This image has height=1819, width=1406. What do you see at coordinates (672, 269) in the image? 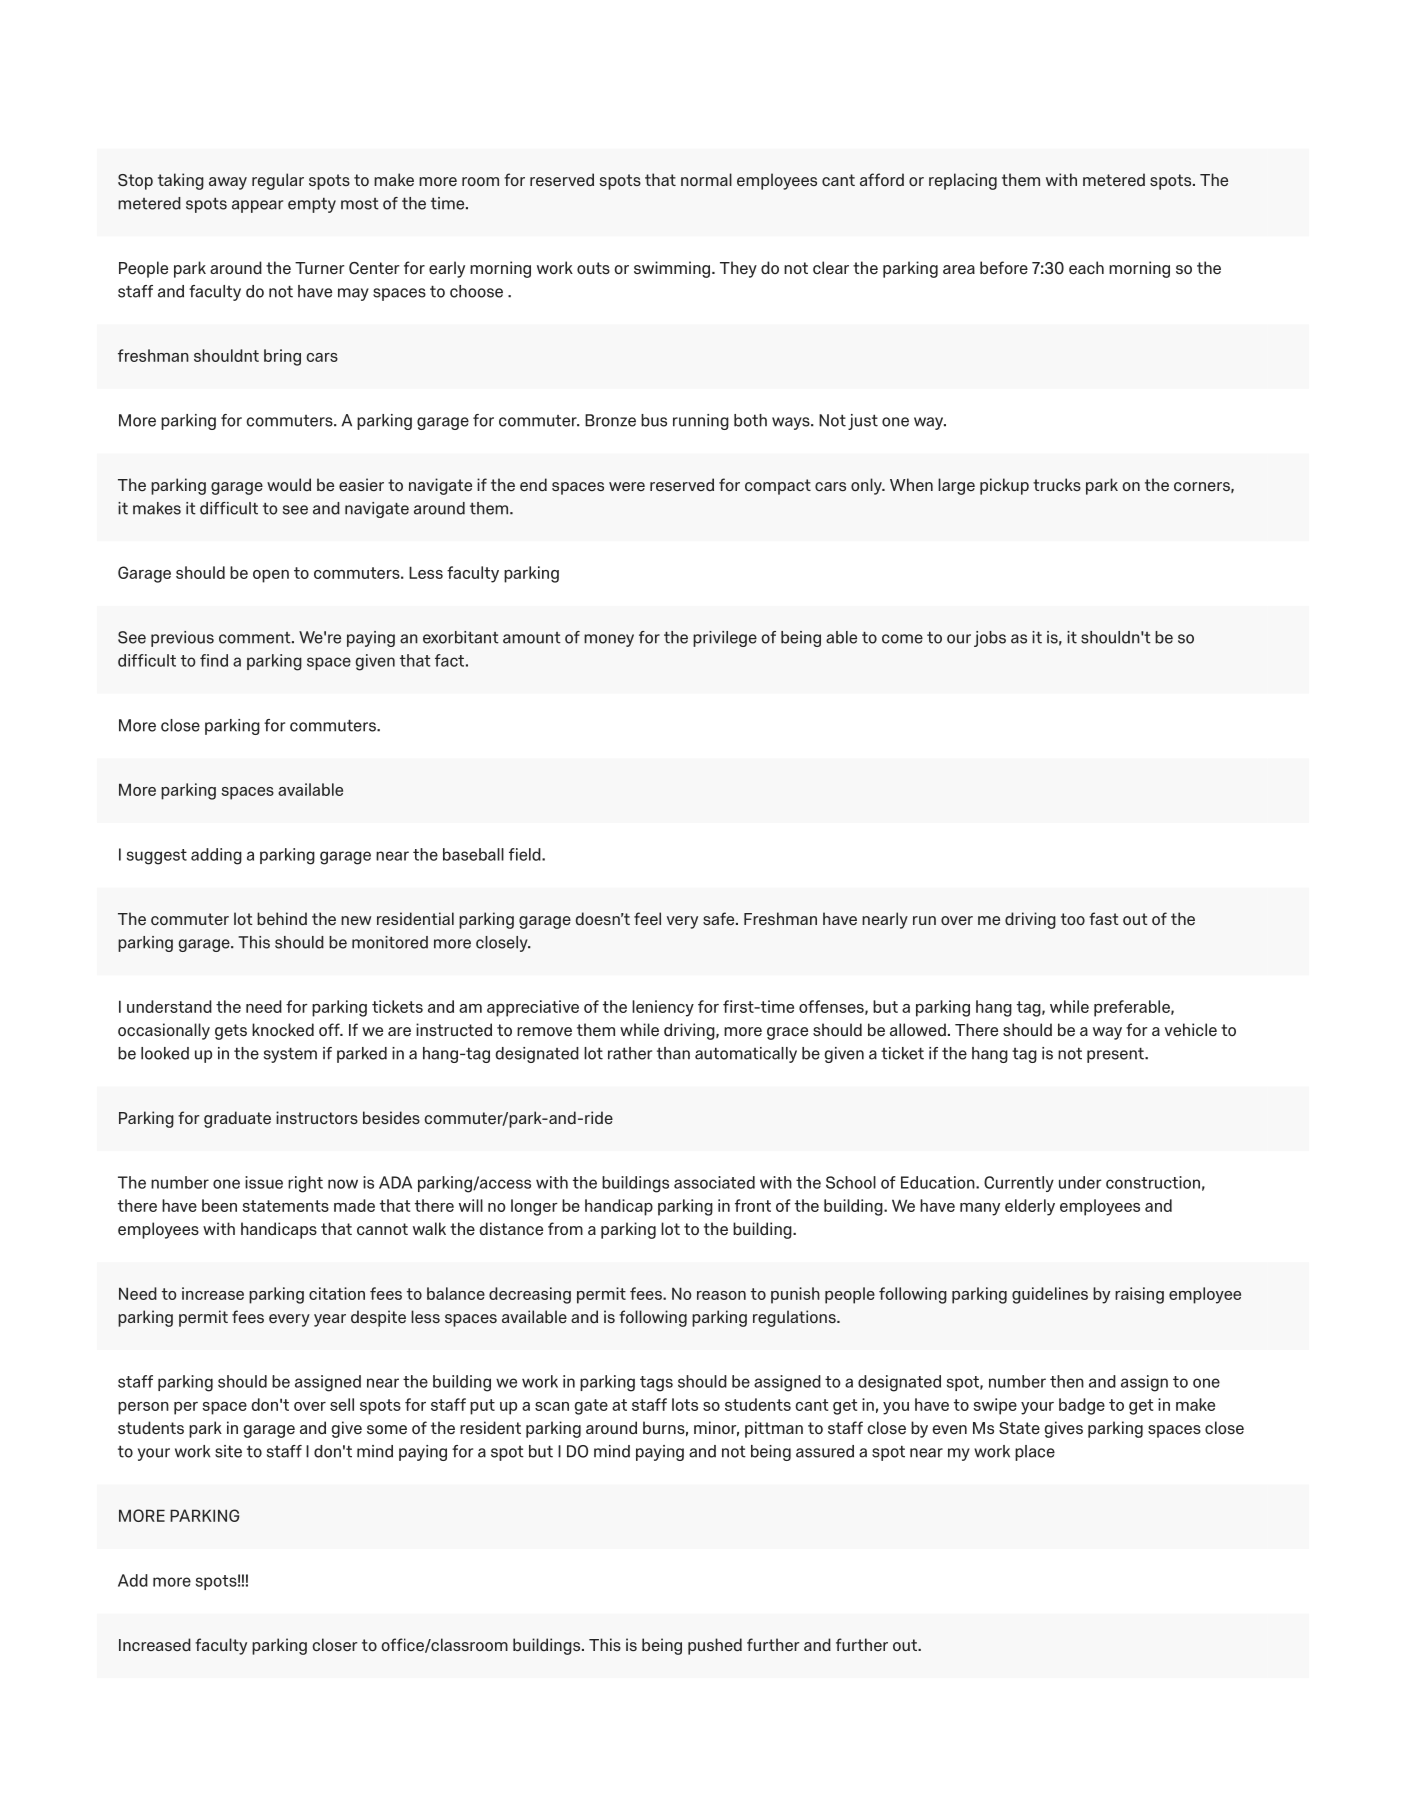
I see `swimming` at bounding box center [672, 269].
